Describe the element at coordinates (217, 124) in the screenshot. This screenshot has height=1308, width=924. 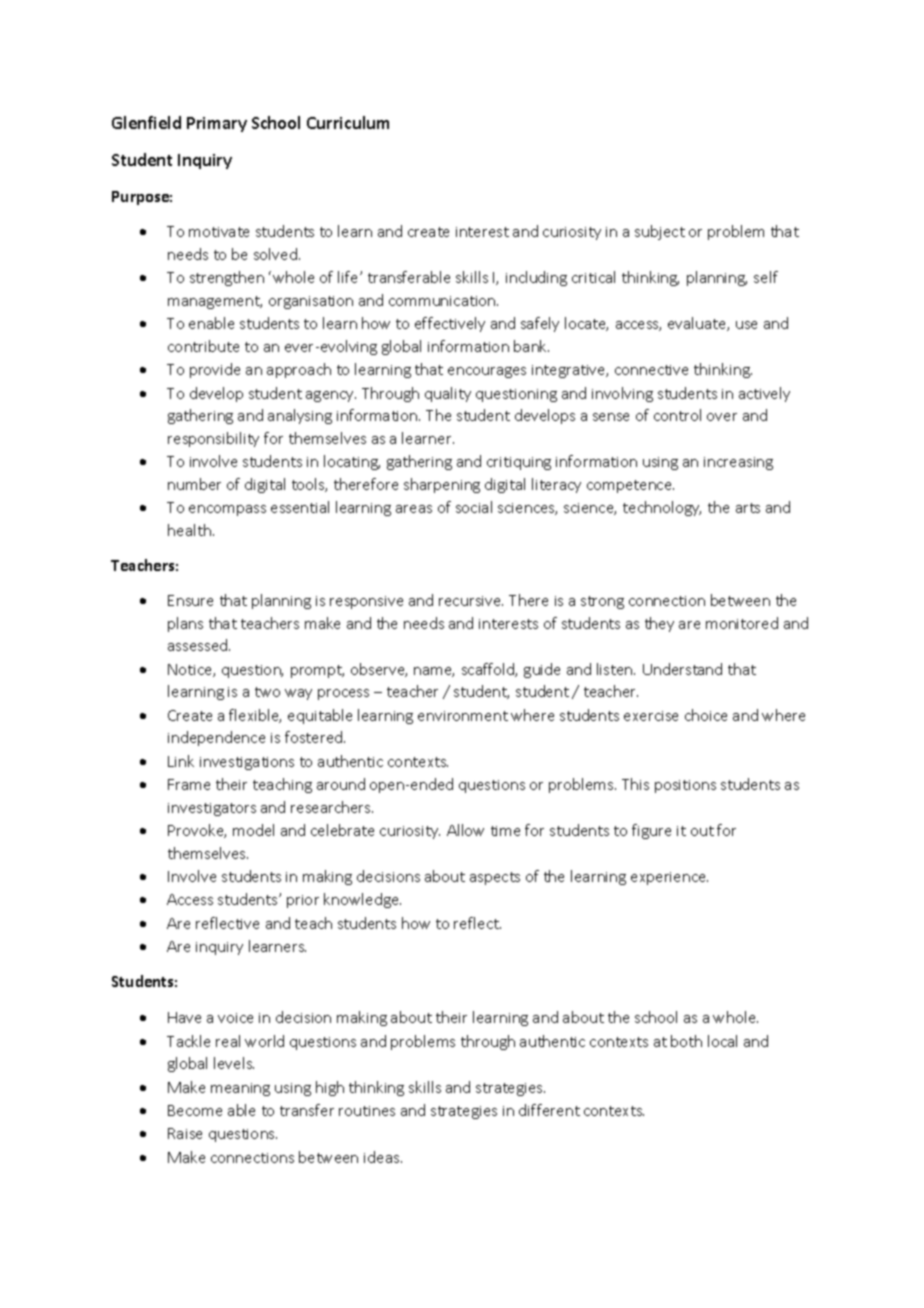
I see `Primary` at that location.
